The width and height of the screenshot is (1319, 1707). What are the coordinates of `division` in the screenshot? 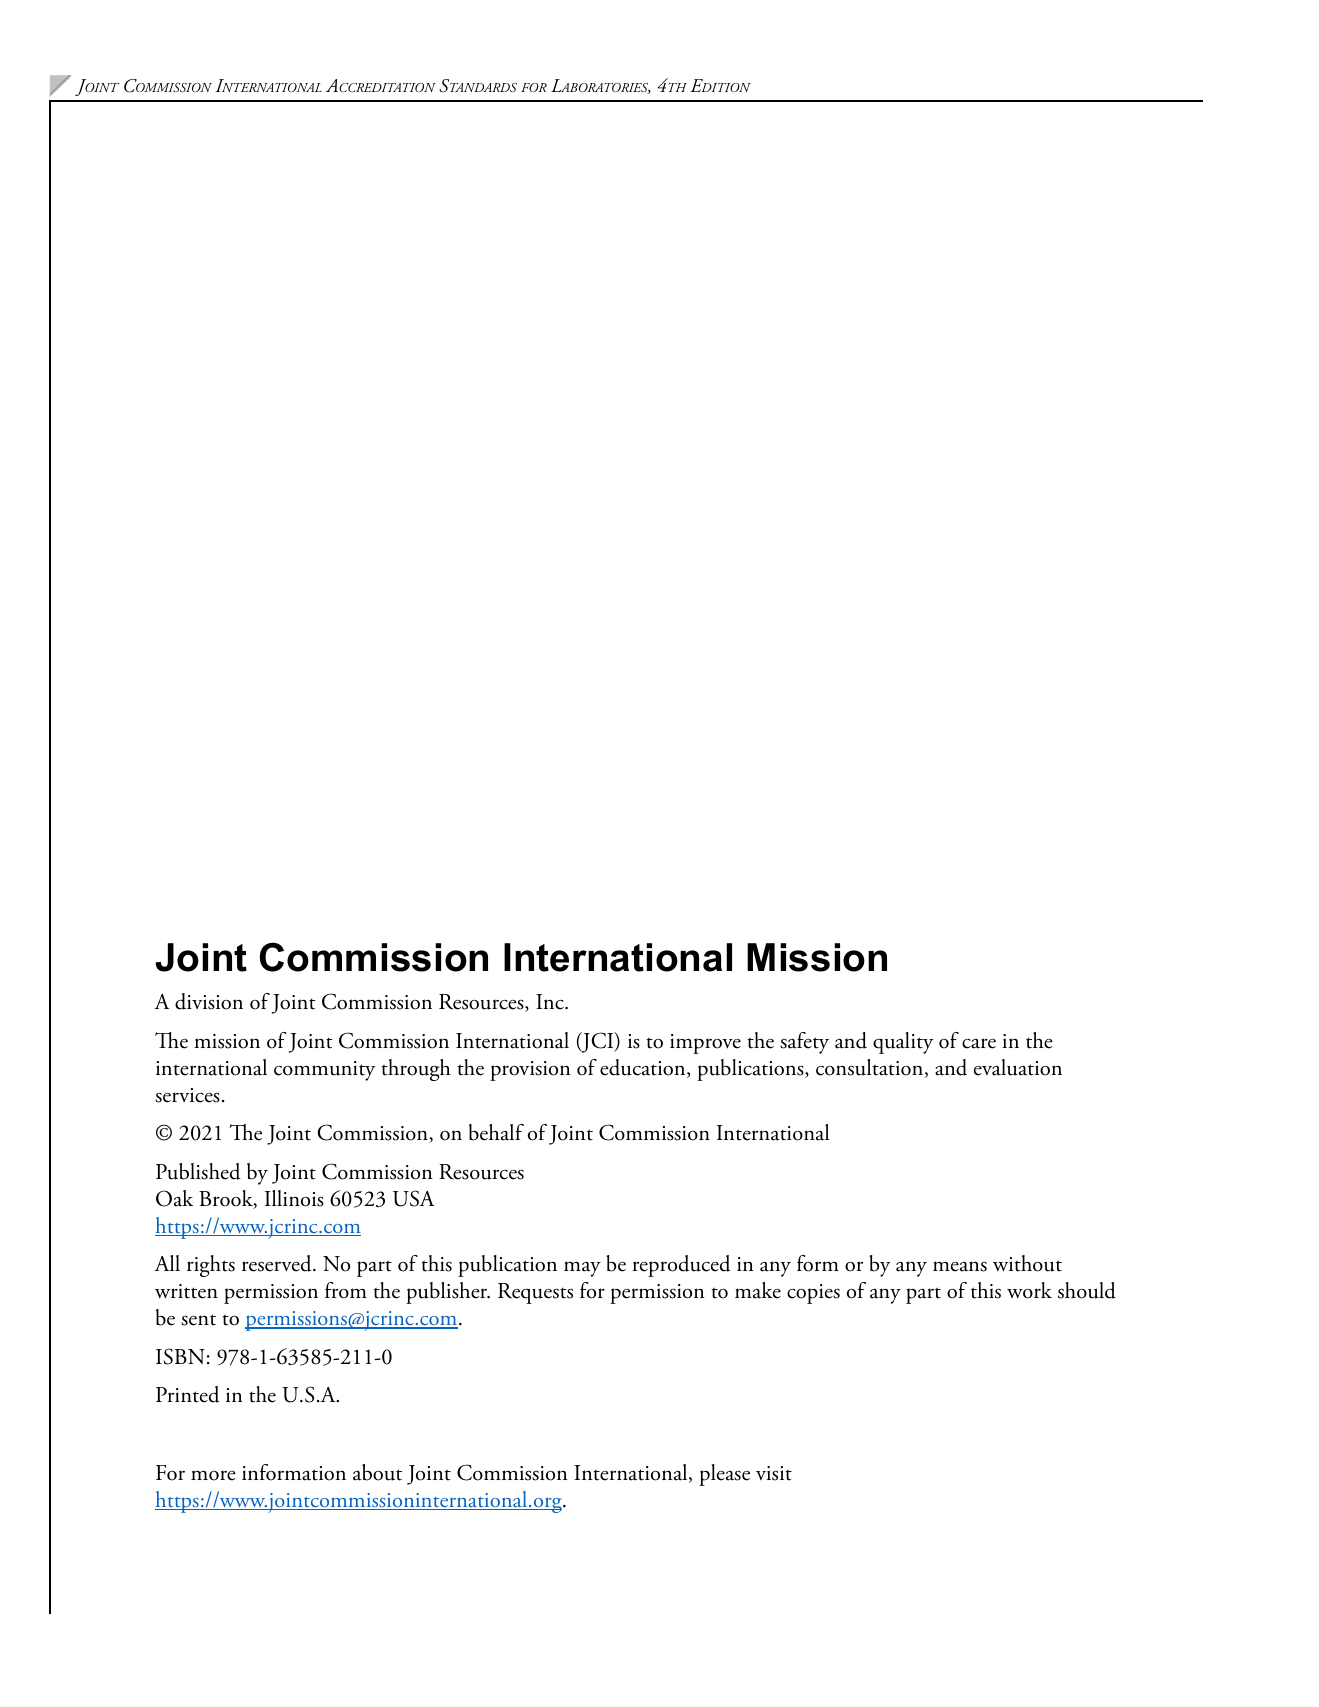 It's located at (209, 1001).
